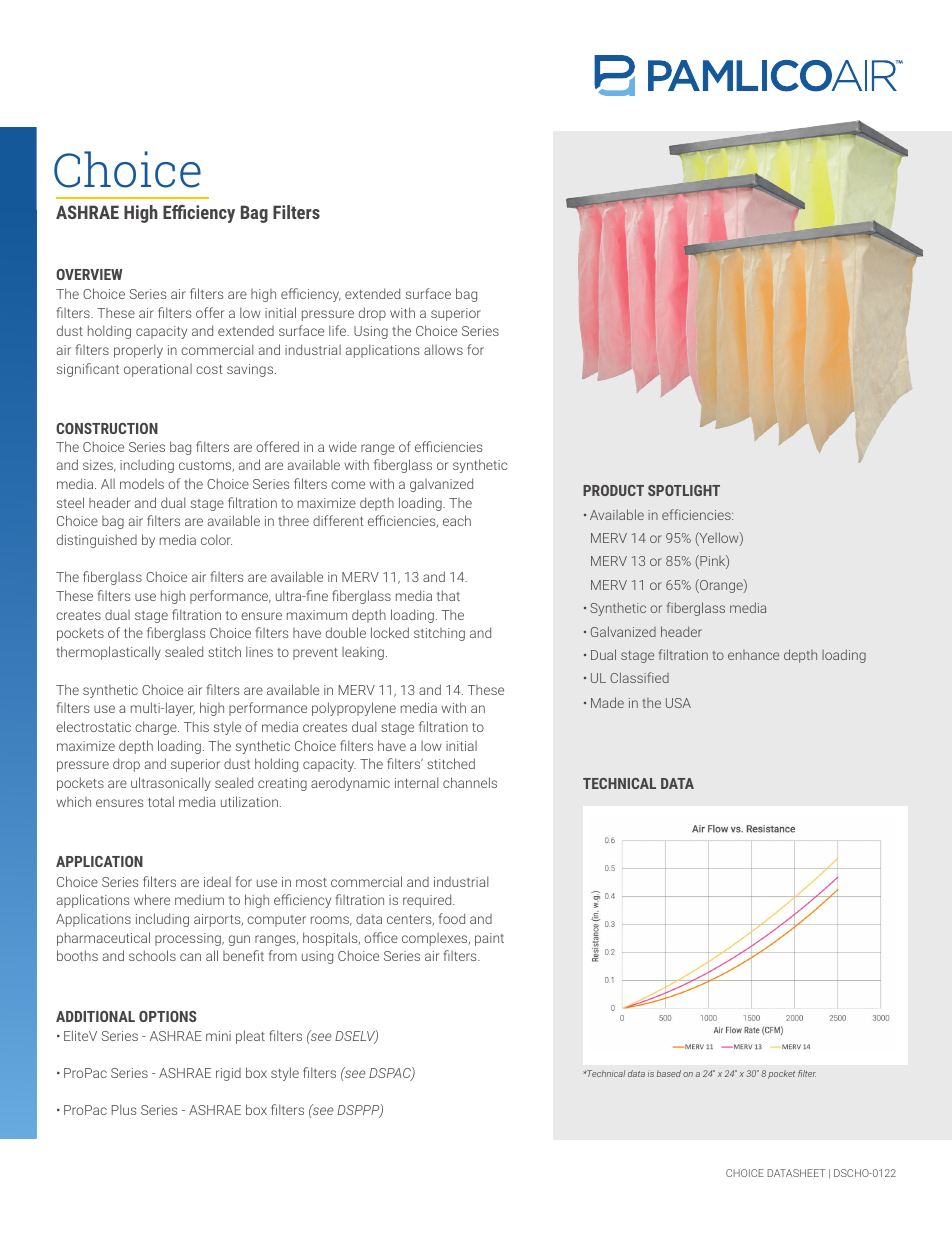 The image size is (952, 1233). I want to click on based, so click(669, 1073).
